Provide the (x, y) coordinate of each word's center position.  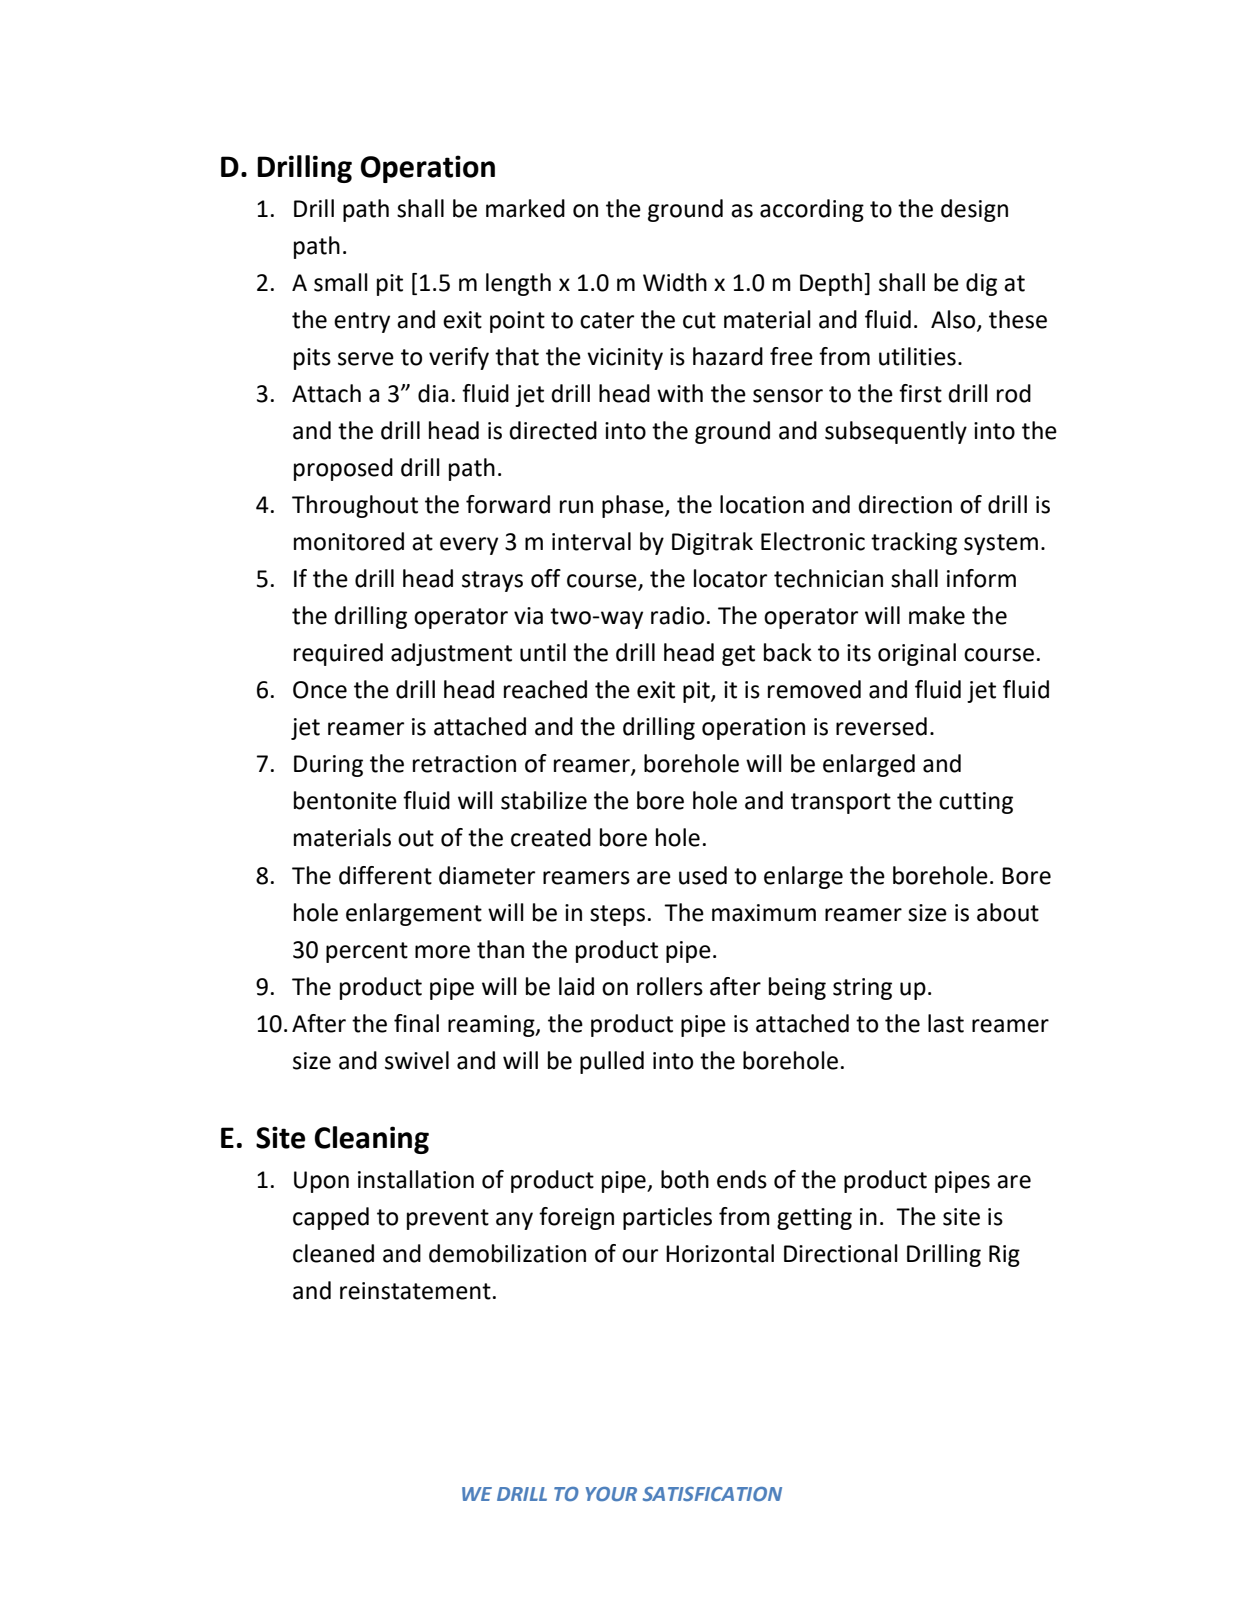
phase (634, 506)
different (385, 875)
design (974, 210)
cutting (976, 803)
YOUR (611, 1494)
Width (675, 282)
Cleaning (371, 1140)
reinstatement (415, 1291)
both (685, 1179)
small (341, 282)
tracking (914, 543)
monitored (349, 541)
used (703, 875)
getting (814, 1219)
